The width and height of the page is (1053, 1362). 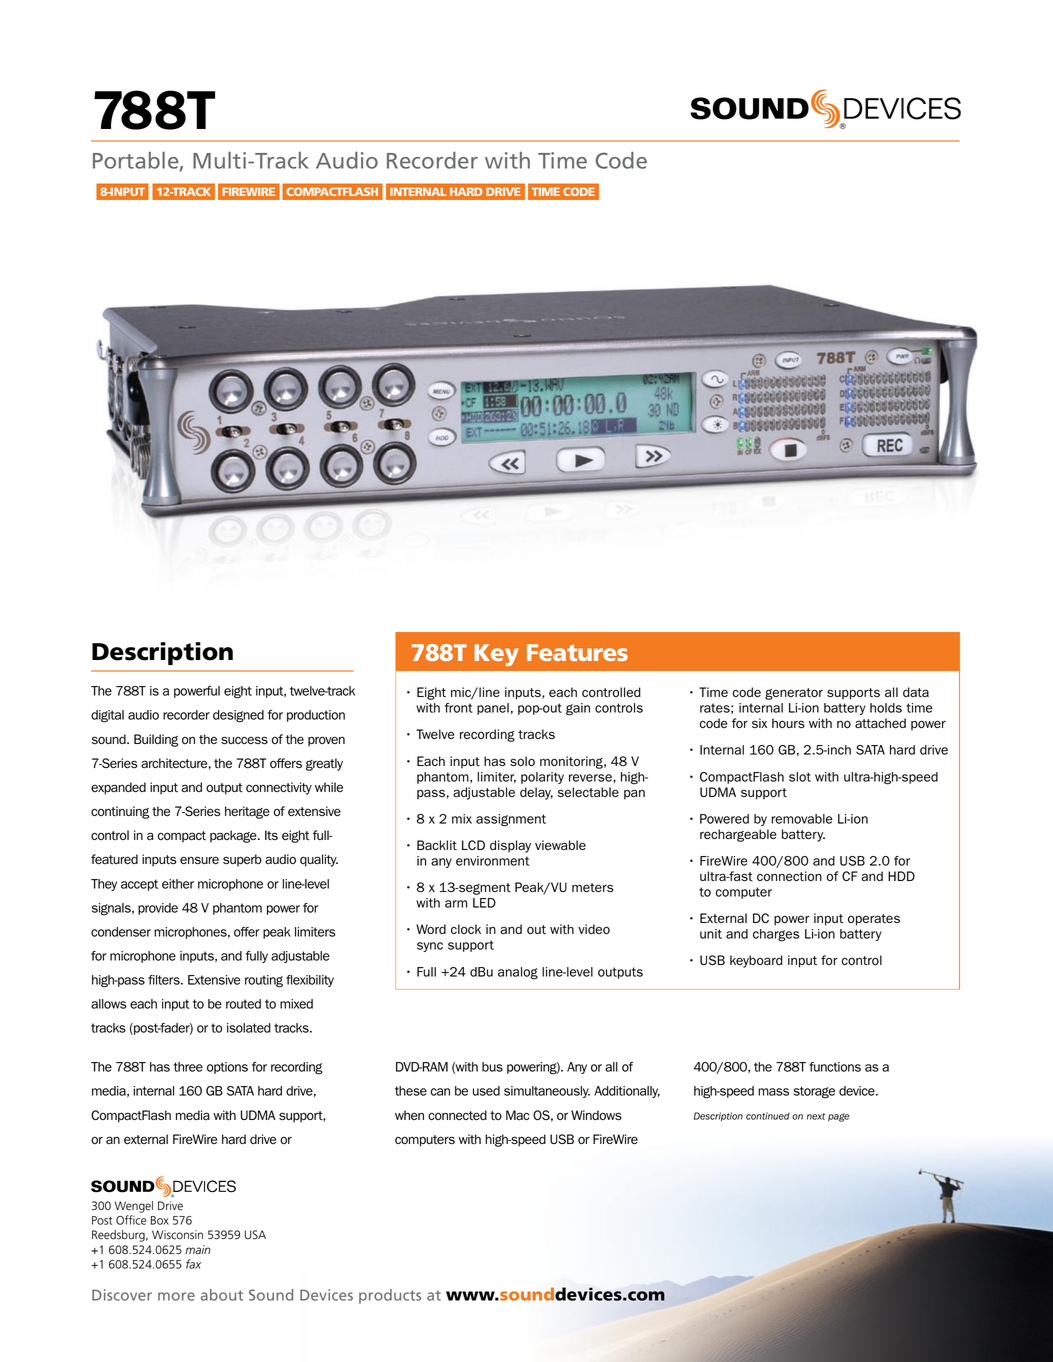 I want to click on fax, so click(x=193, y=1264).
